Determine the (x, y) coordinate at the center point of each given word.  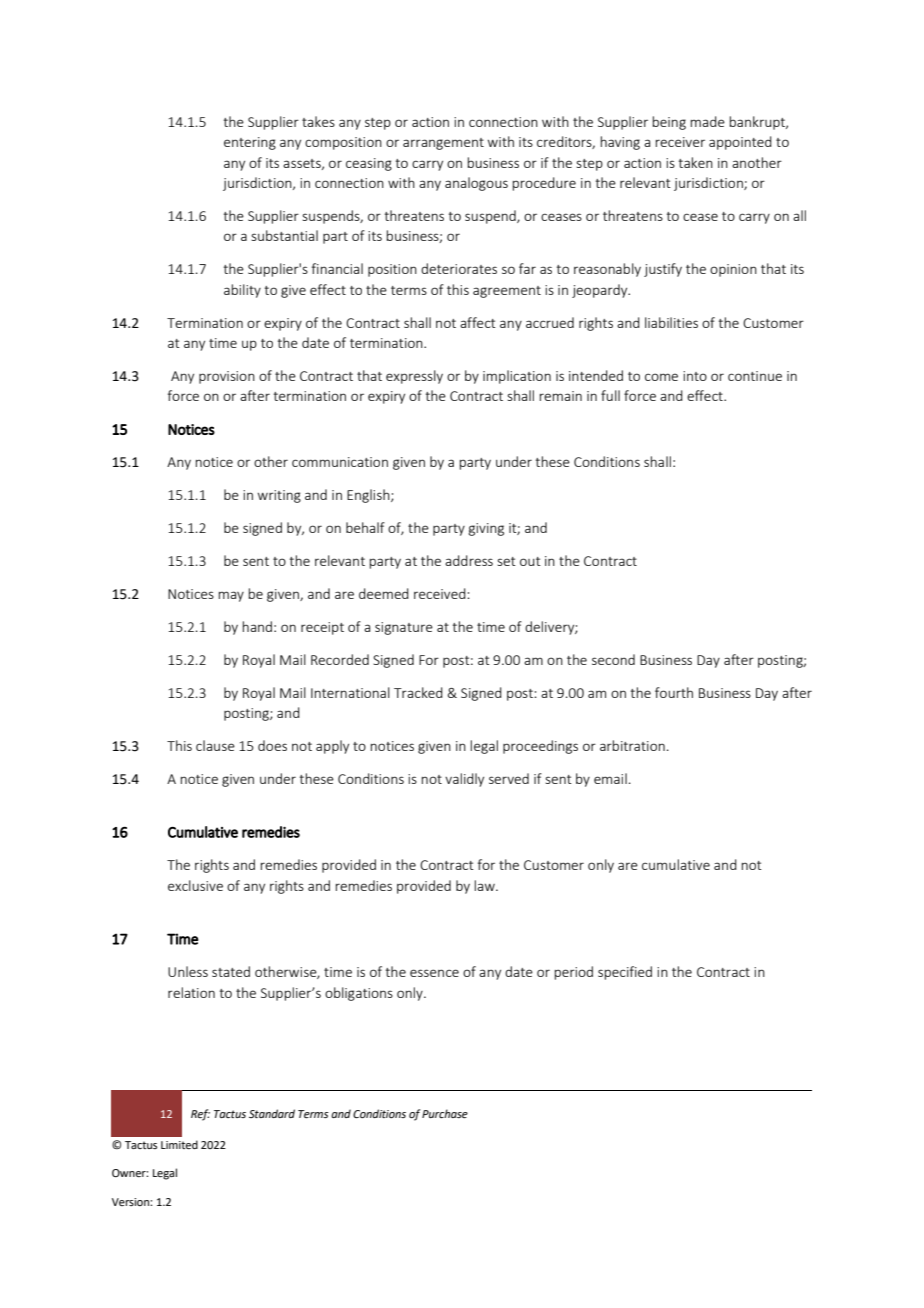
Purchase (445, 1113)
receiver (680, 142)
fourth (674, 692)
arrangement (443, 144)
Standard (272, 1113)
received (441, 593)
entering (250, 143)
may (231, 596)
